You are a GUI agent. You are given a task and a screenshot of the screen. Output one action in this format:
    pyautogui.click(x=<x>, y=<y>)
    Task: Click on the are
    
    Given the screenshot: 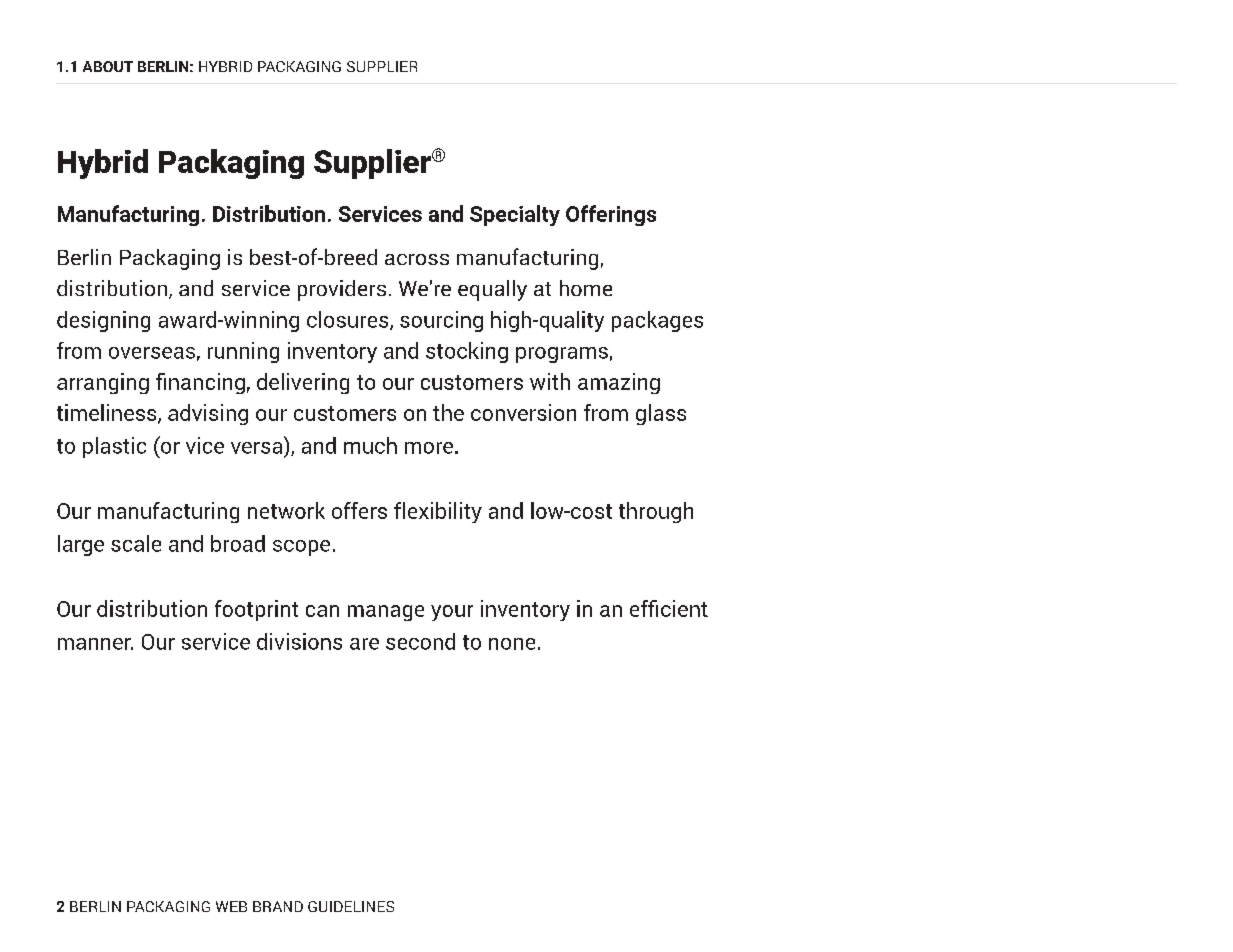 What is the action you would take?
    pyautogui.click(x=364, y=644)
